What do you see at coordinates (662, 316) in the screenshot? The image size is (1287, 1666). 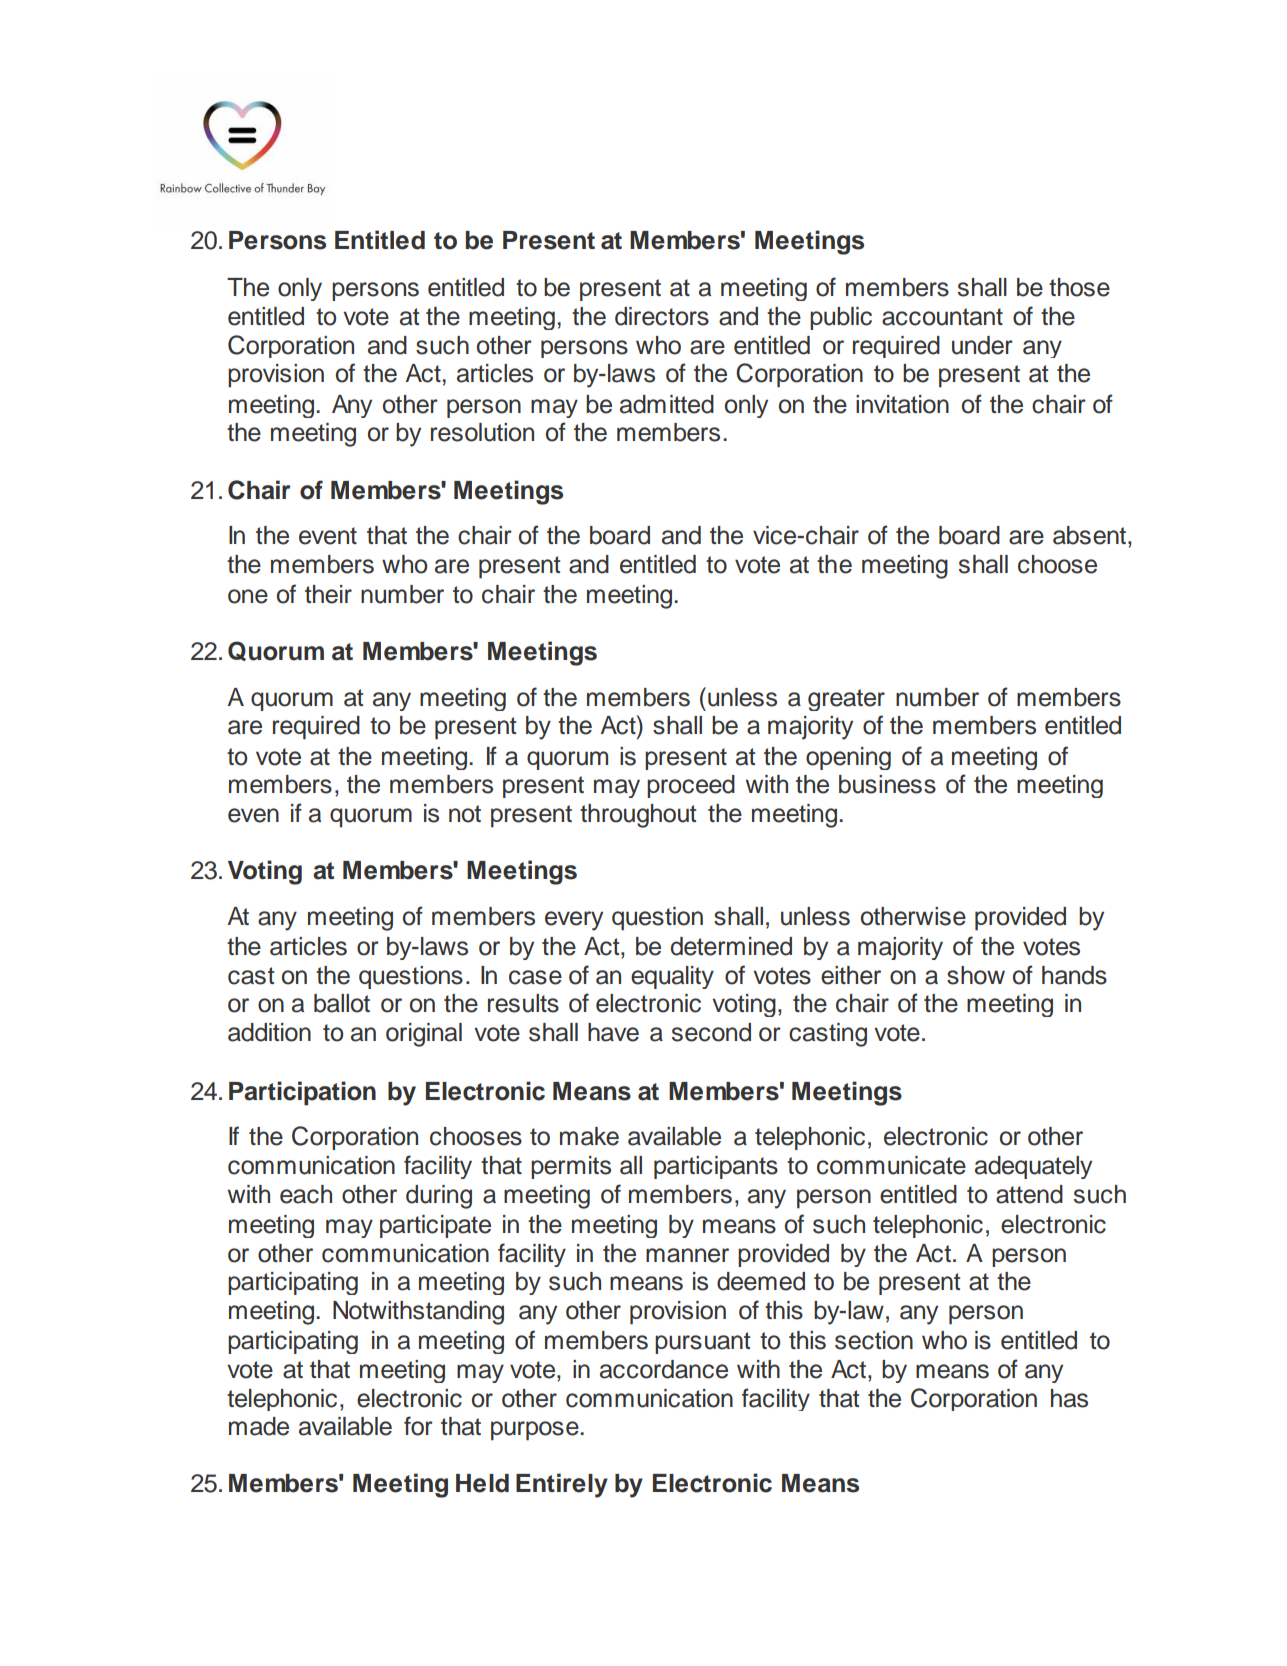 I see `directors` at bounding box center [662, 316].
